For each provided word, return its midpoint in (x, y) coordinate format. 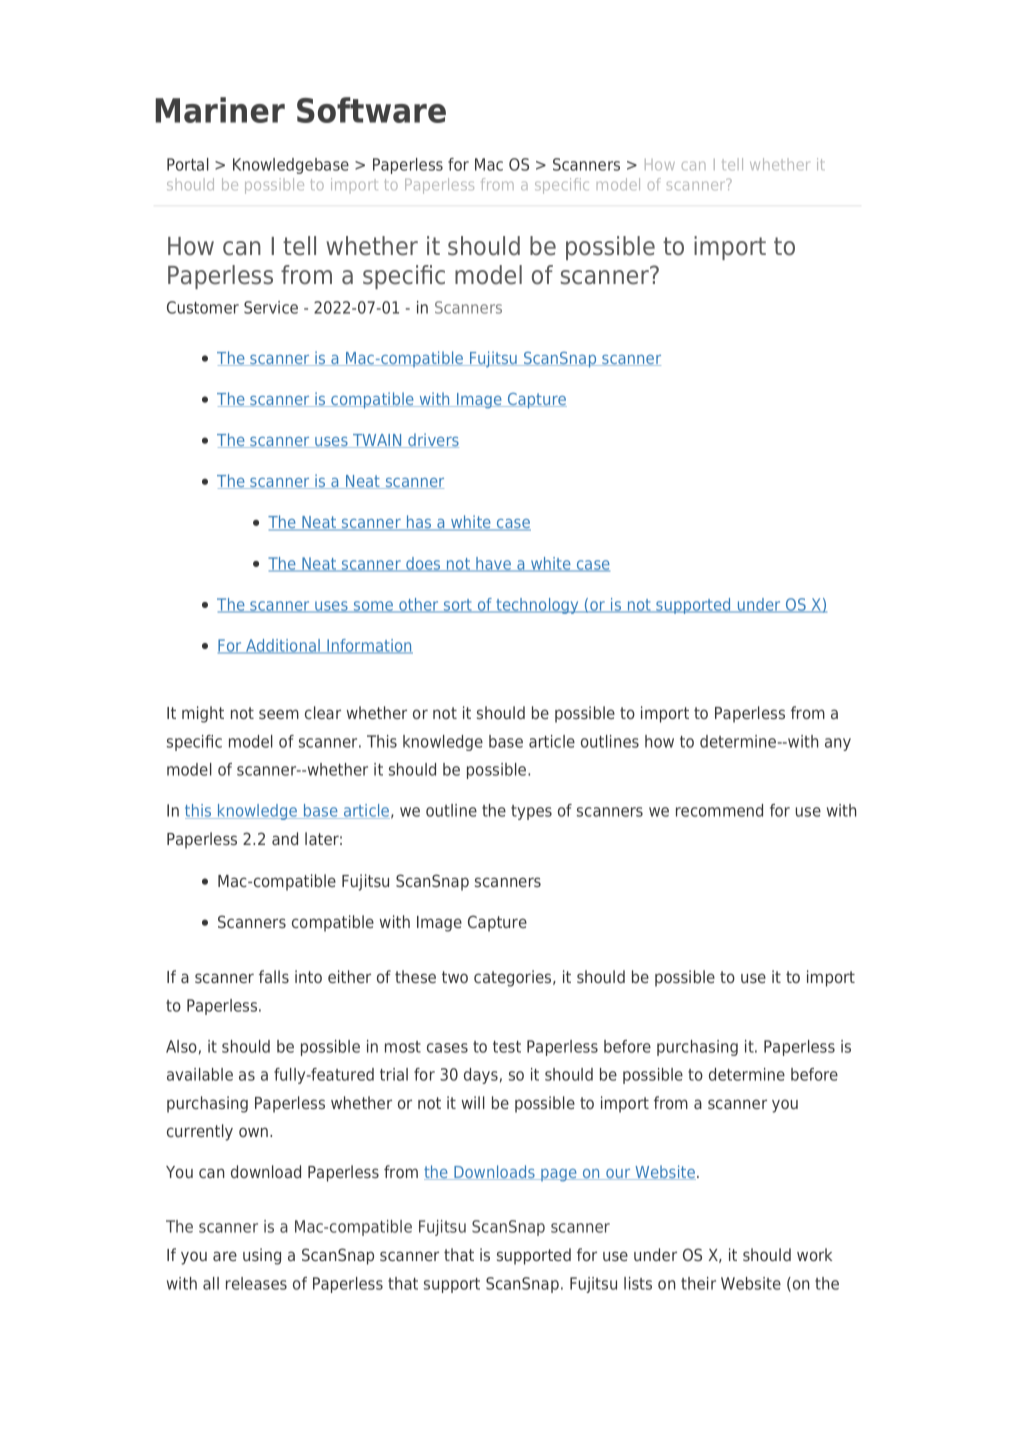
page (559, 1175)
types (531, 812)
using (262, 1256)
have (494, 564)
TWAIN (377, 441)
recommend (719, 810)
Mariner (220, 110)
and (285, 838)
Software (371, 110)
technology (537, 606)
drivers (432, 440)
